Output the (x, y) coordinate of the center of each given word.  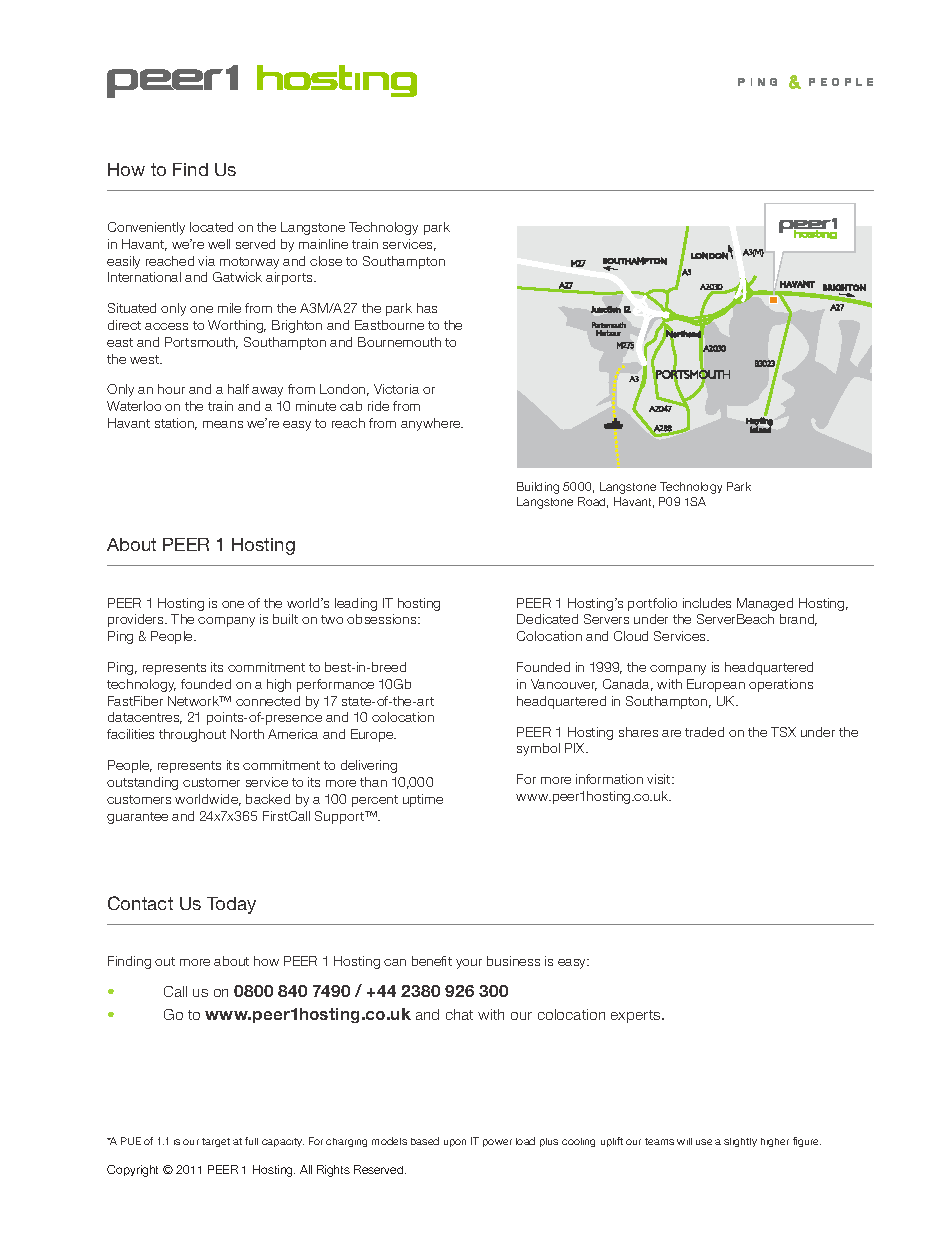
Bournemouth (399, 342)
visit (660, 779)
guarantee (137, 818)
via (206, 261)
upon (455, 1143)
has (427, 308)
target (216, 1142)
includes (707, 603)
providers (137, 620)
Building (538, 488)
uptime (423, 800)
